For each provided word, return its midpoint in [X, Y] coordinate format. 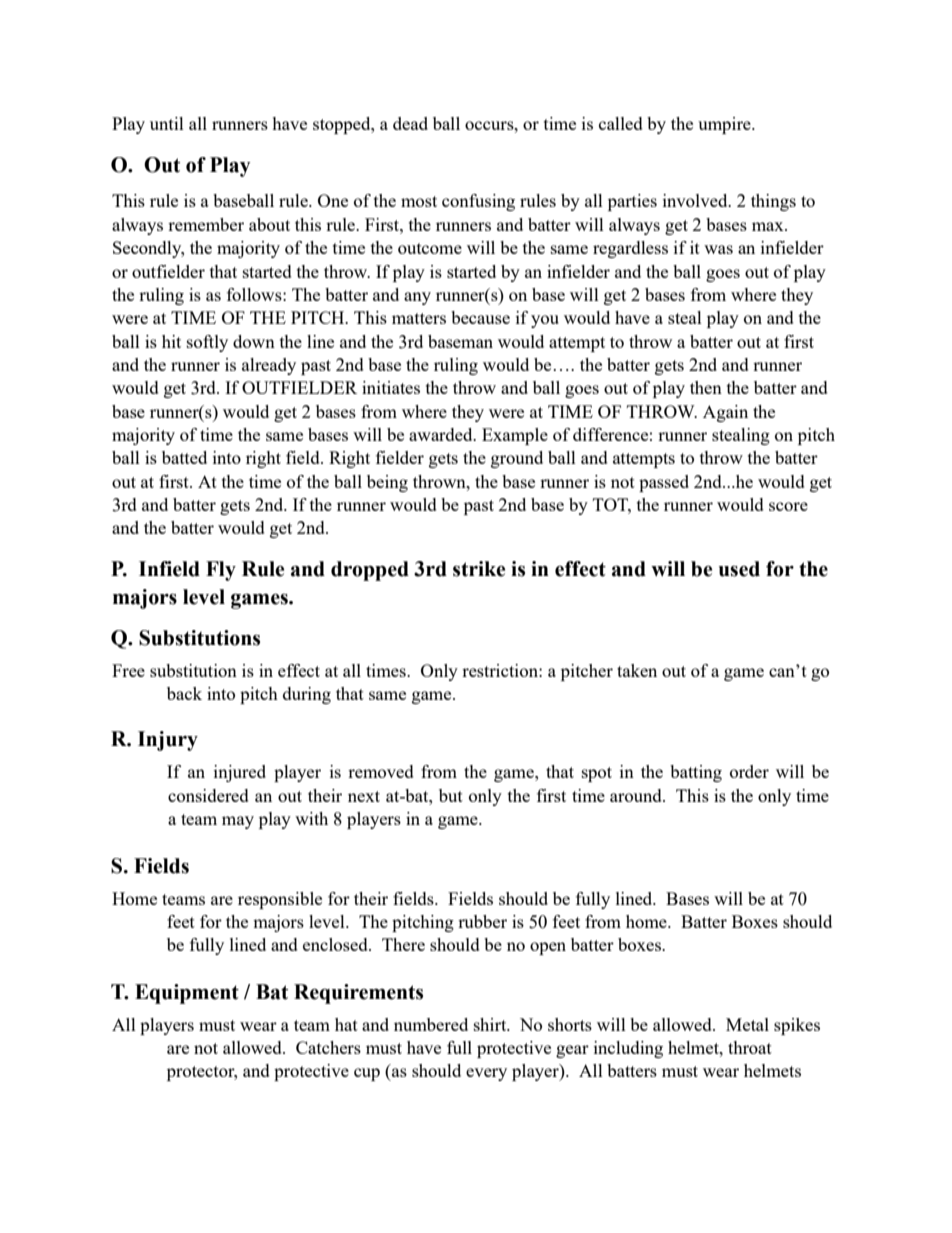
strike [479, 569]
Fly [221, 571]
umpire [725, 125]
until [167, 123]
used [739, 569]
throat [750, 1047]
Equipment [187, 994]
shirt [491, 1024]
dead [410, 123]
